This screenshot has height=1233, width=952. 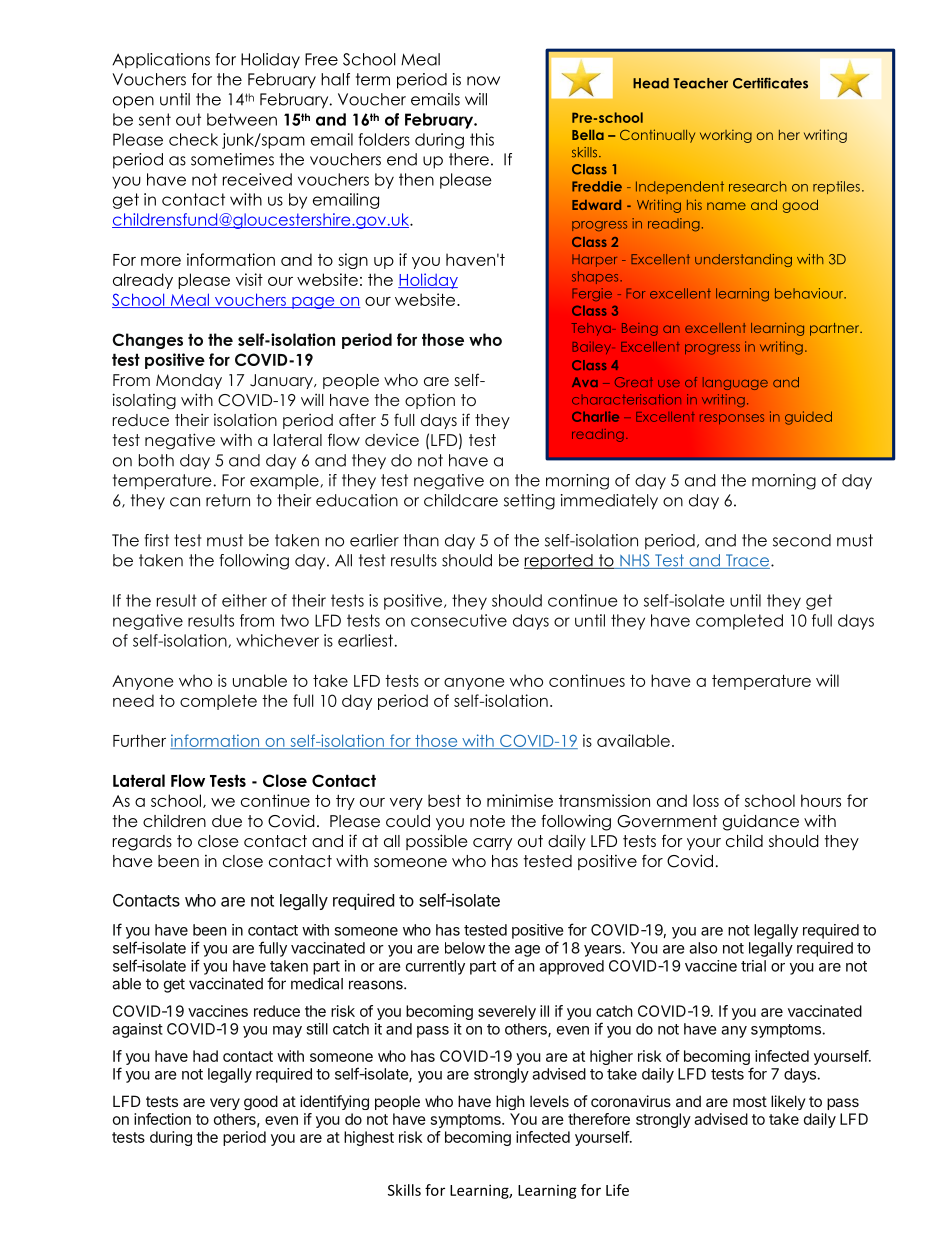 I want to click on option, so click(x=430, y=401).
